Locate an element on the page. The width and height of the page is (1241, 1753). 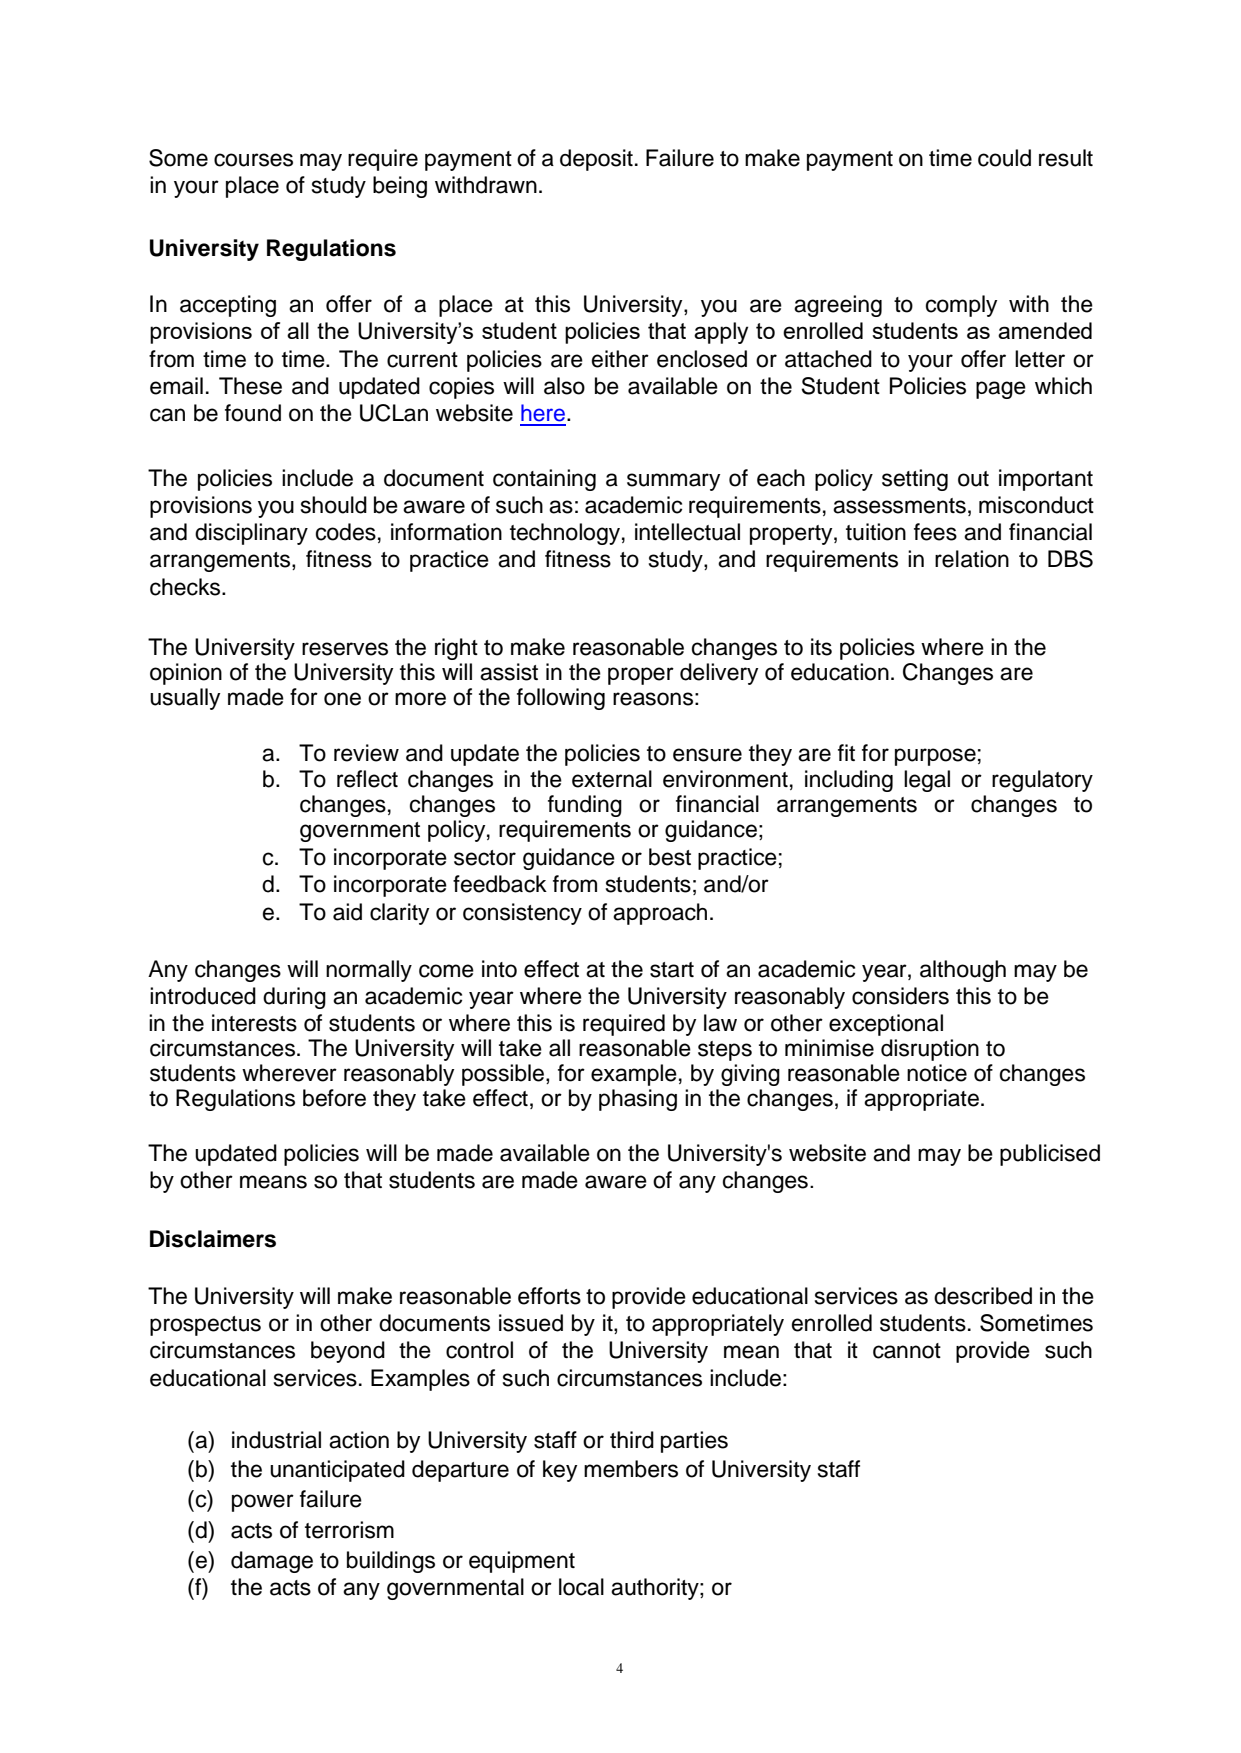
could is located at coordinates (1004, 158).
